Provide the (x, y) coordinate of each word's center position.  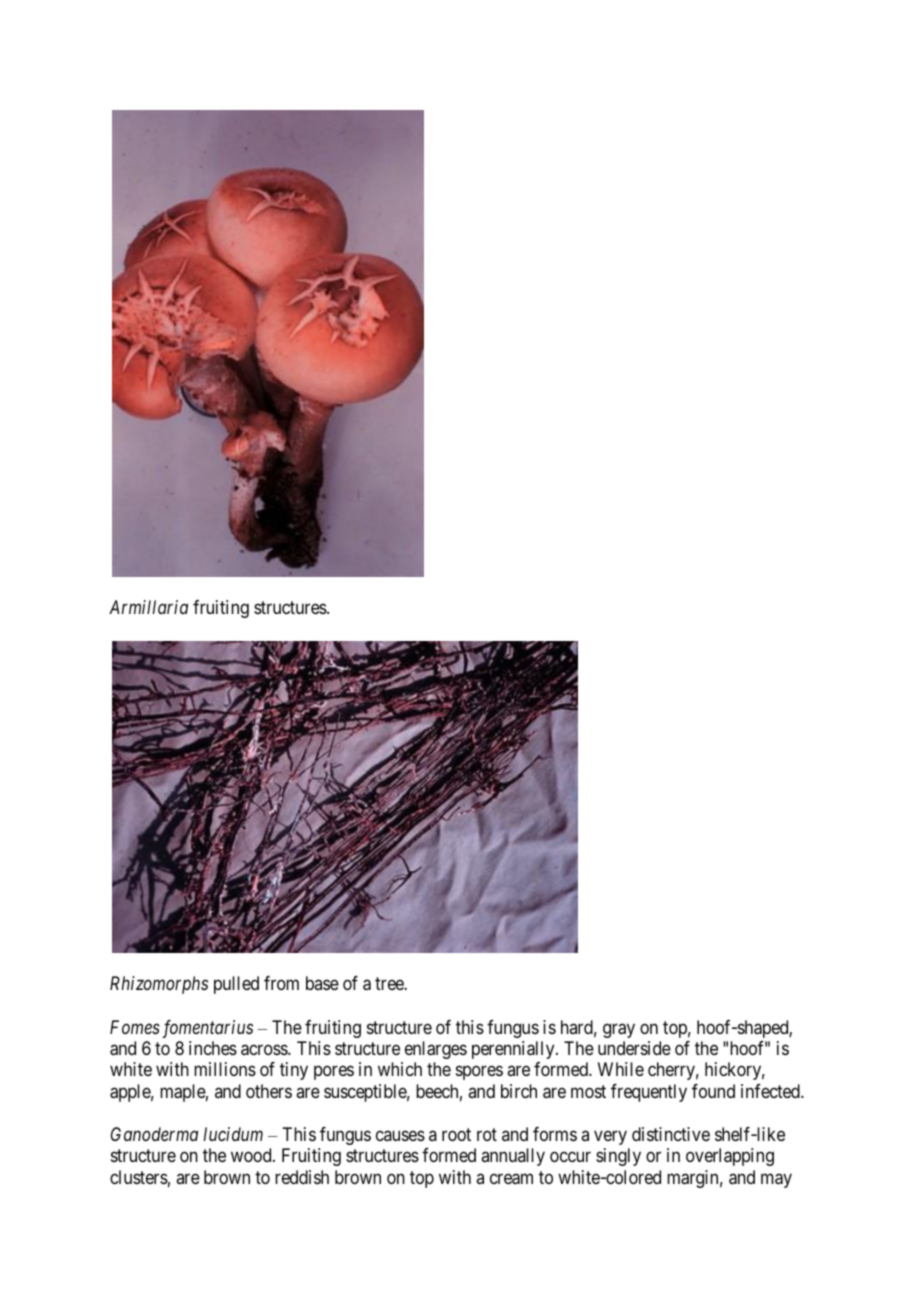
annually (513, 1157)
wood (252, 1155)
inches (213, 1048)
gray (619, 1030)
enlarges (436, 1050)
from (281, 983)
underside (634, 1048)
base (322, 983)
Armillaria (148, 607)
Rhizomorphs (159, 985)
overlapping (730, 1157)
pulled (236, 985)
